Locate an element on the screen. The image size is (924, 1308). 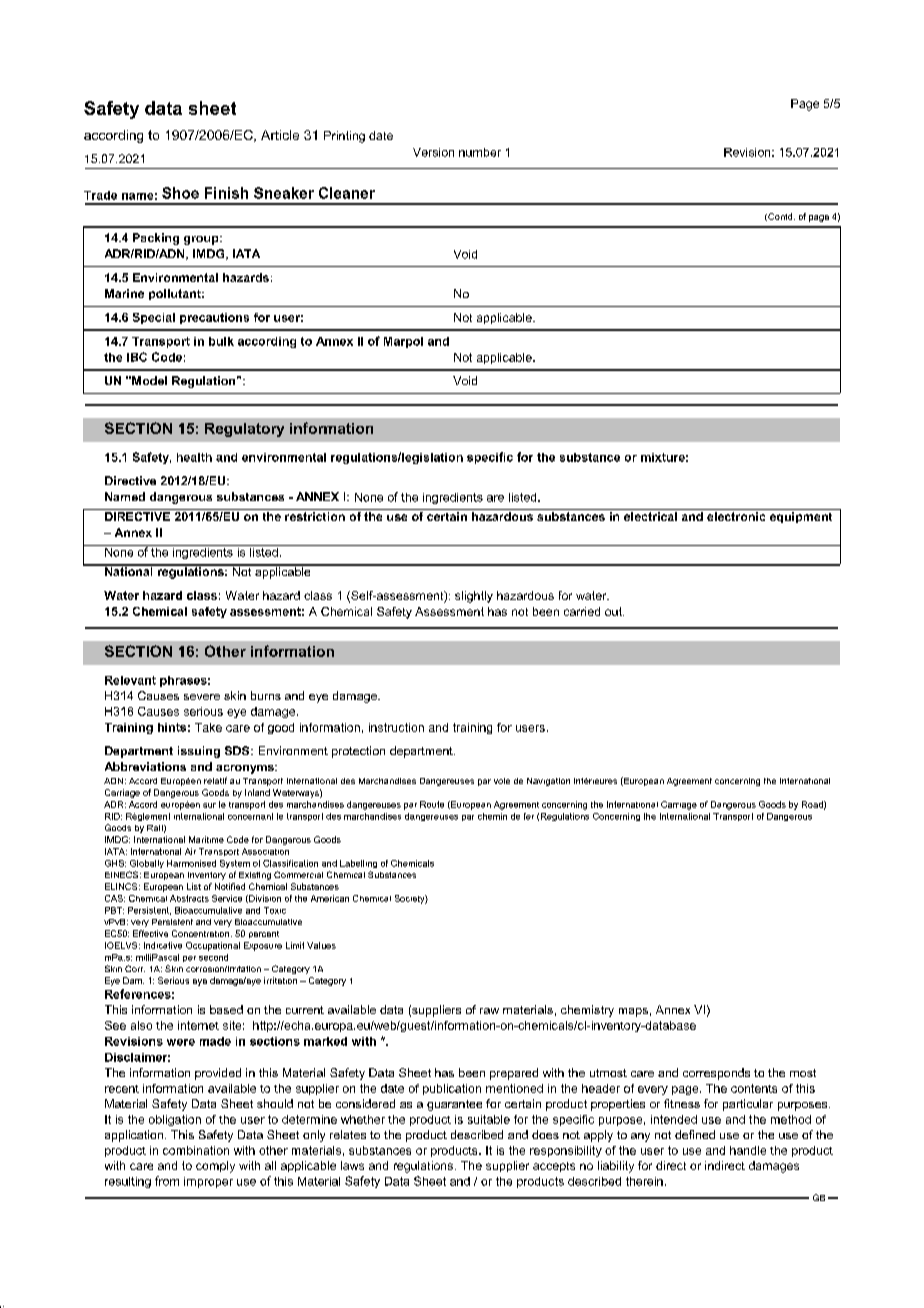
number is located at coordinates (480, 152).
